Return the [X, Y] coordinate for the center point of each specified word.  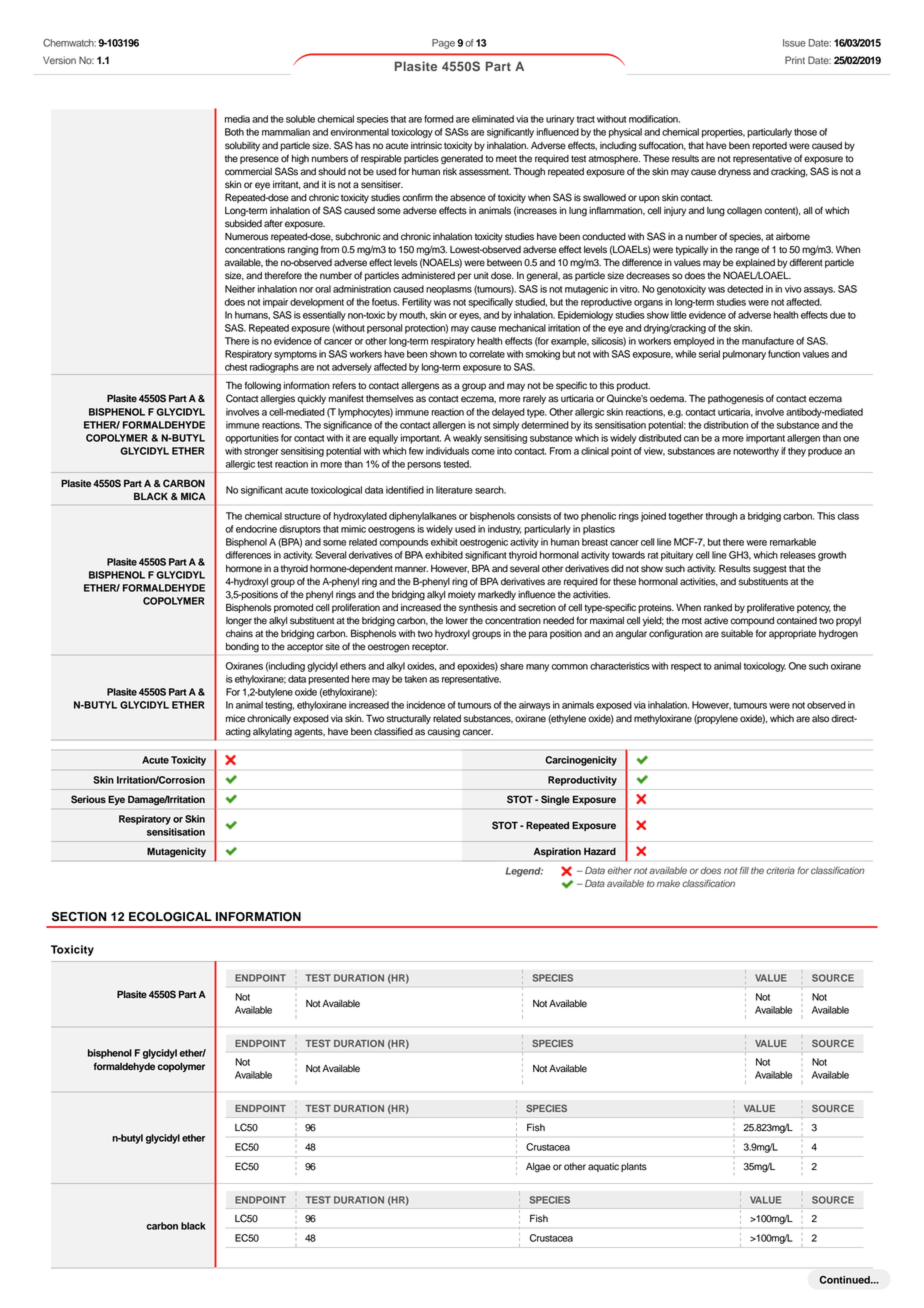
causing [444, 732]
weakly [467, 439]
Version [59, 60]
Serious [88, 799]
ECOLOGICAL [170, 917]
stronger [261, 452]
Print [795, 60]
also [820, 719]
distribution [726, 425]
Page [443, 44]
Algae [538, 1168]
